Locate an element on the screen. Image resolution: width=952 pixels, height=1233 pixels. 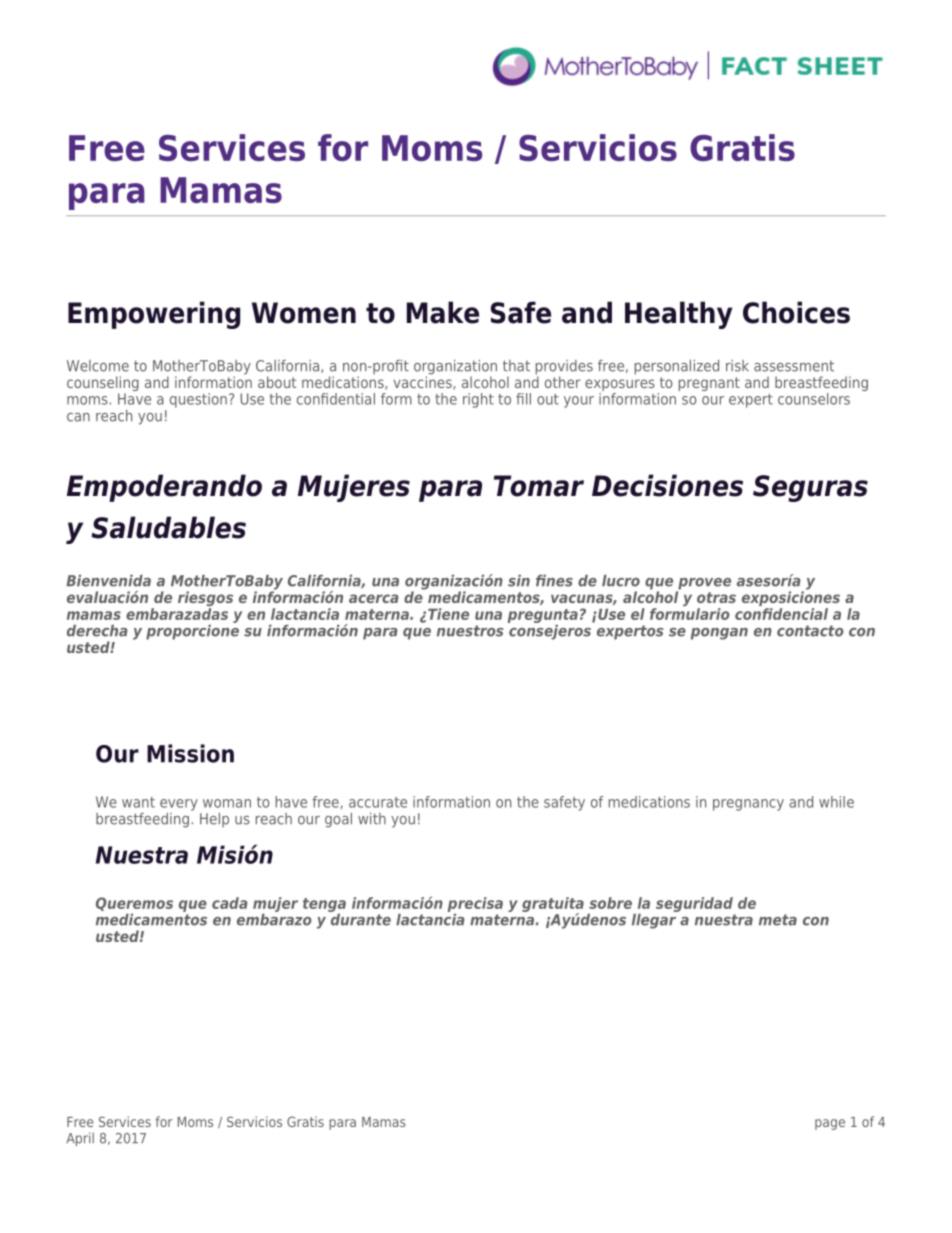
April is located at coordinates (80, 1139).
